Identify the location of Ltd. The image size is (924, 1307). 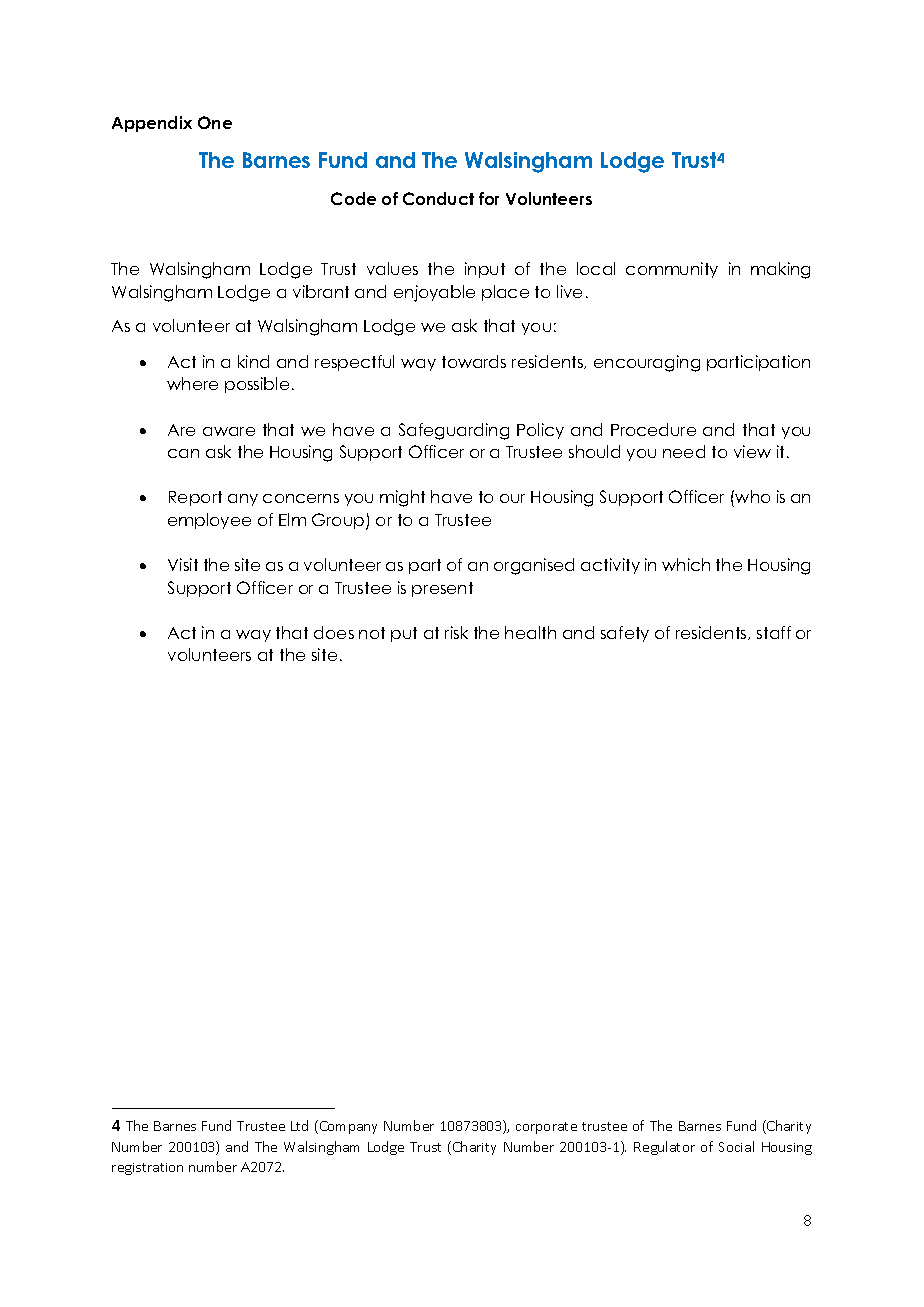
(299, 1125).
